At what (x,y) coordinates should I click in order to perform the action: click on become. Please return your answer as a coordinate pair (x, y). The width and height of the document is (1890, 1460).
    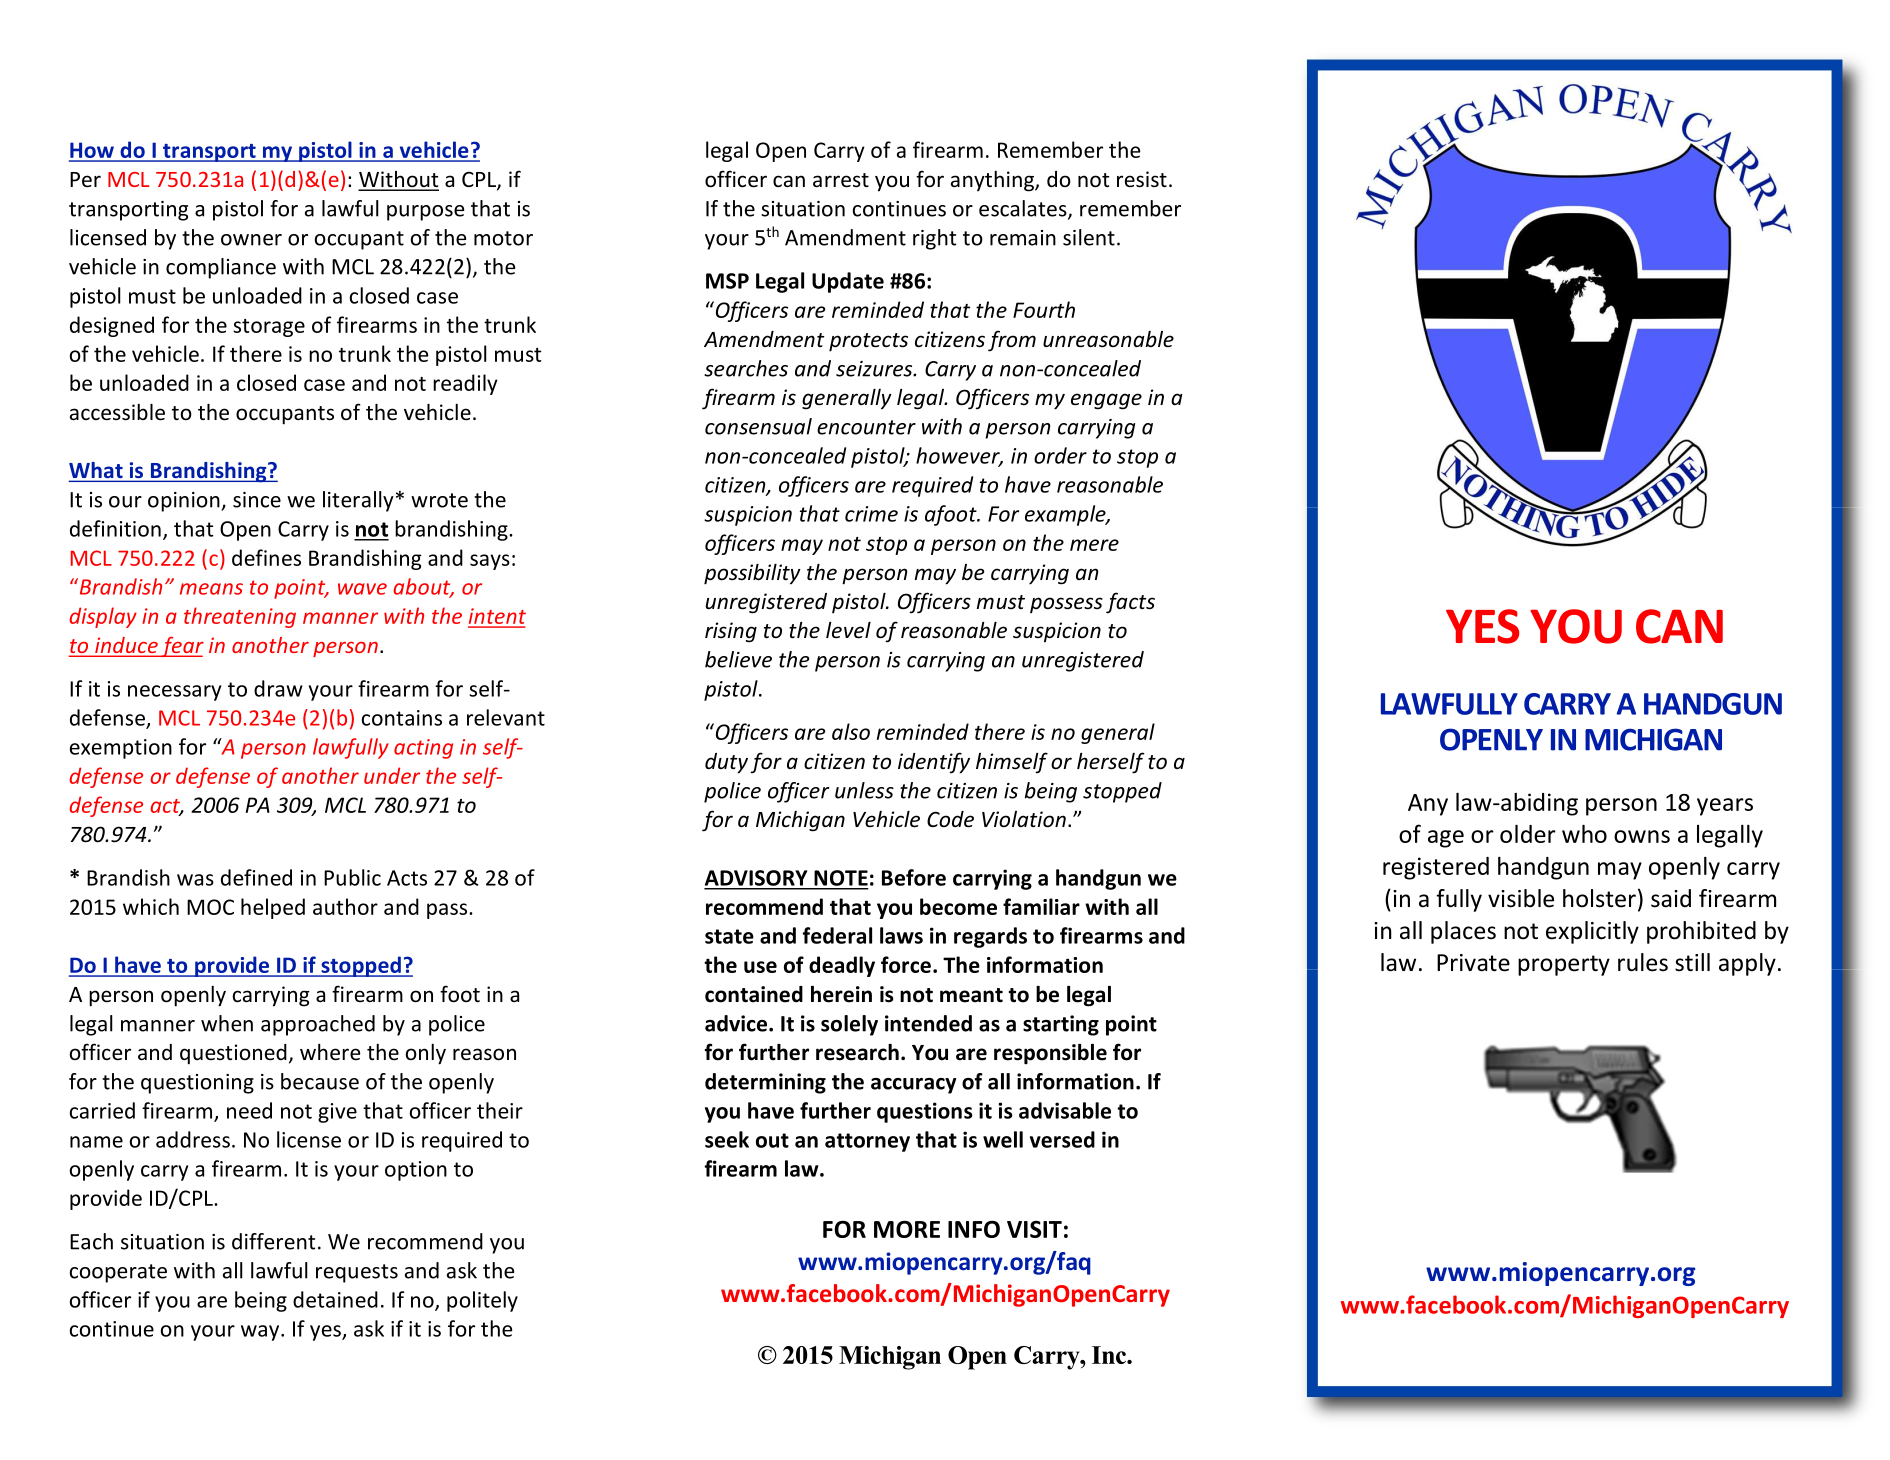
    Looking at the image, I should click on (958, 906).
